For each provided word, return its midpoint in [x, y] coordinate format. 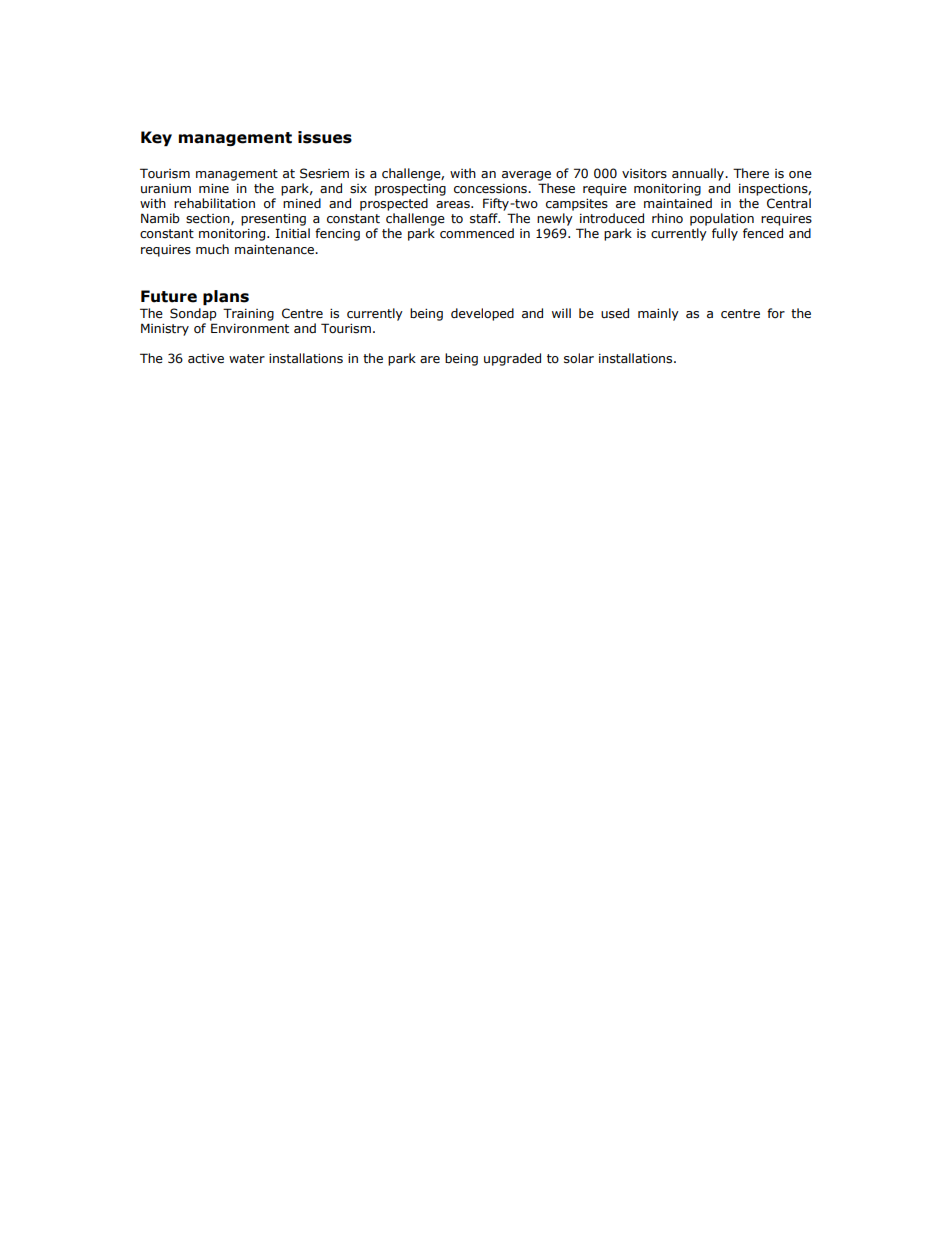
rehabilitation [214, 203]
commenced [477, 233]
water [247, 359]
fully [725, 234]
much [212, 249]
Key [156, 138]
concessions [491, 189]
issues [325, 137]
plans [226, 297]
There [751, 173]
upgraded [512, 359]
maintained [678, 203]
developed [482, 314]
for [776, 313]
